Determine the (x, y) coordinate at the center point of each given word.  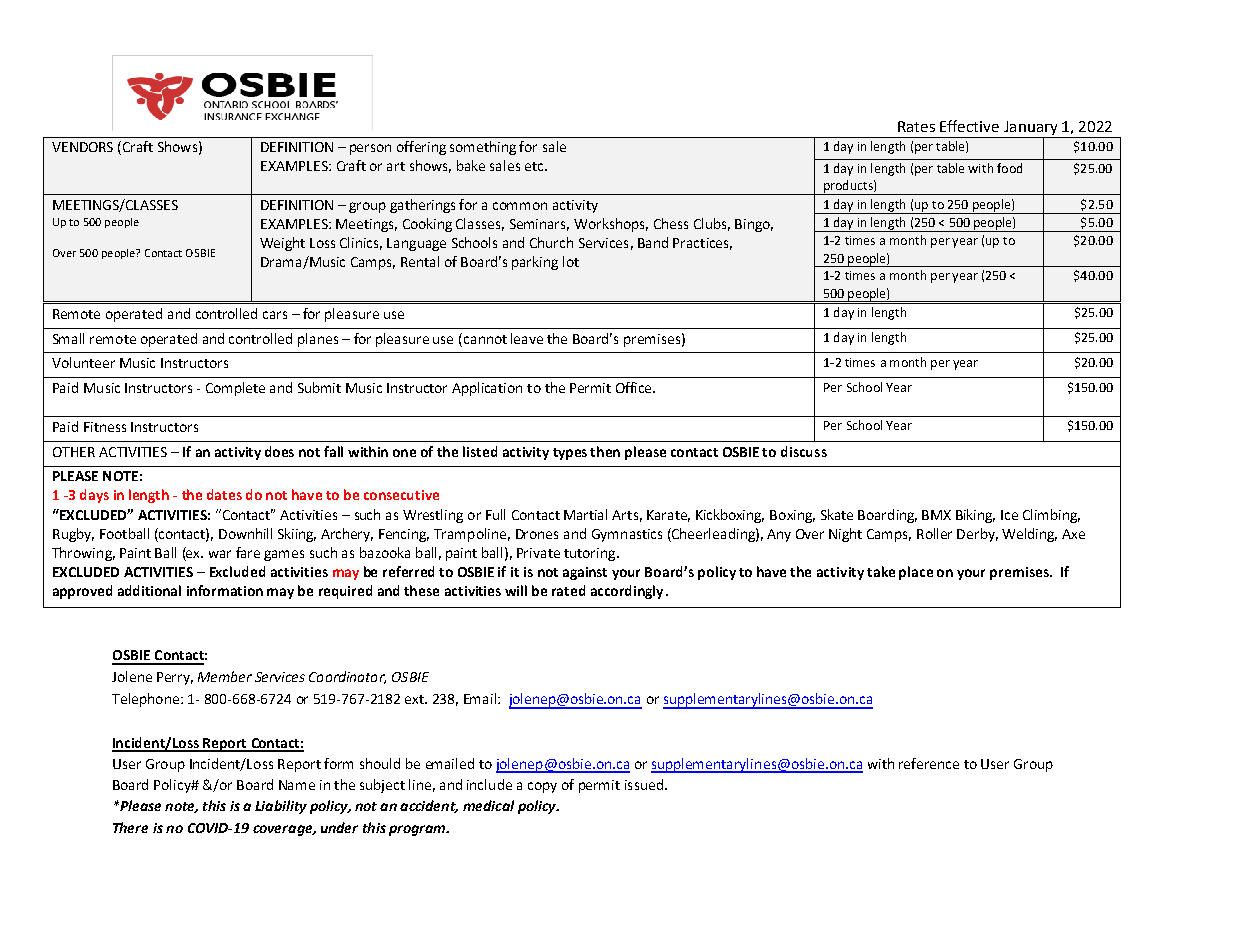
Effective (969, 126)
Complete (235, 389)
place (916, 573)
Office (635, 387)
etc (535, 166)
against (585, 573)
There (130, 827)
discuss (804, 451)
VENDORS (82, 147)
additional (149, 590)
